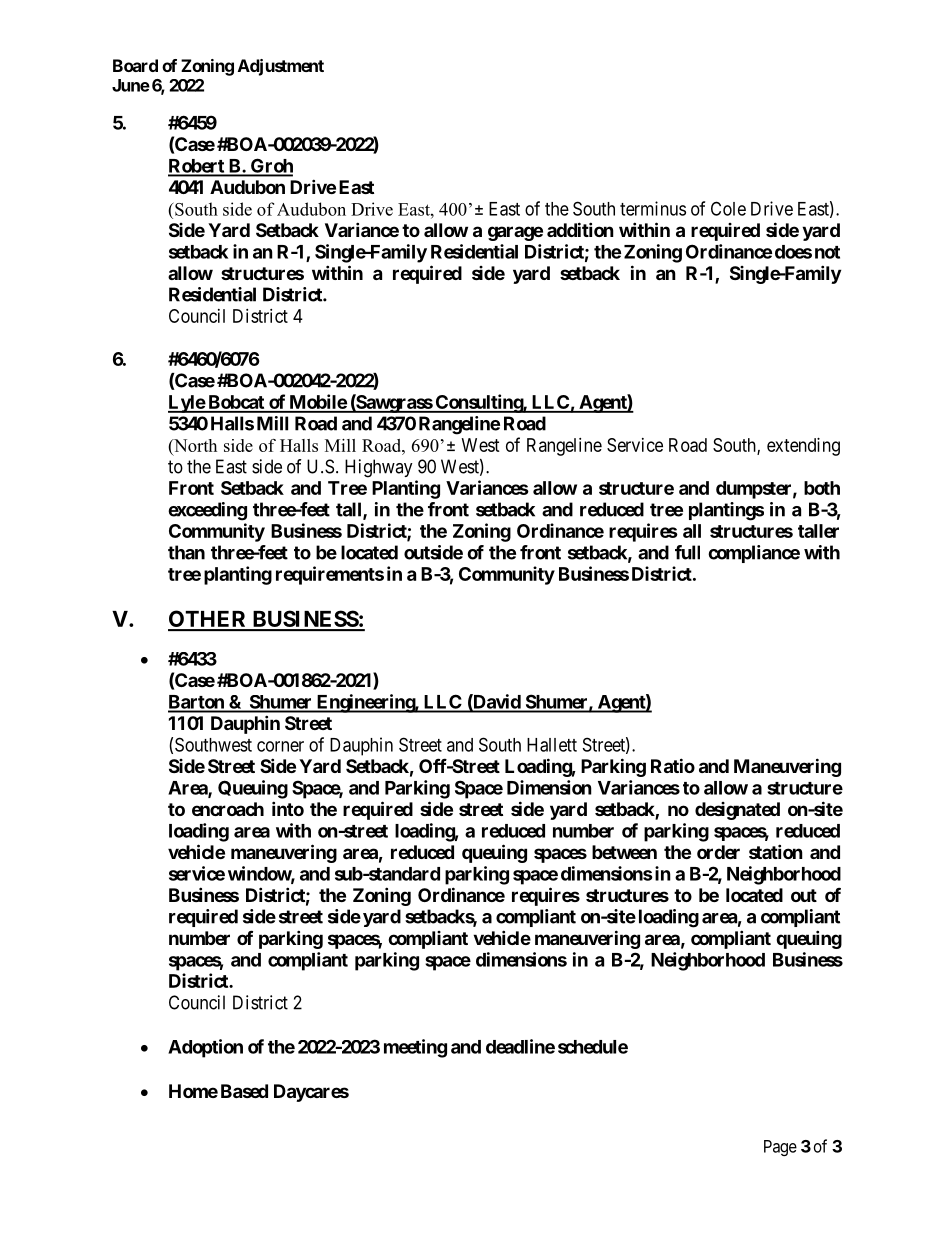  Describe the element at coordinates (728, 208) in the screenshot. I see `Cole` at that location.
